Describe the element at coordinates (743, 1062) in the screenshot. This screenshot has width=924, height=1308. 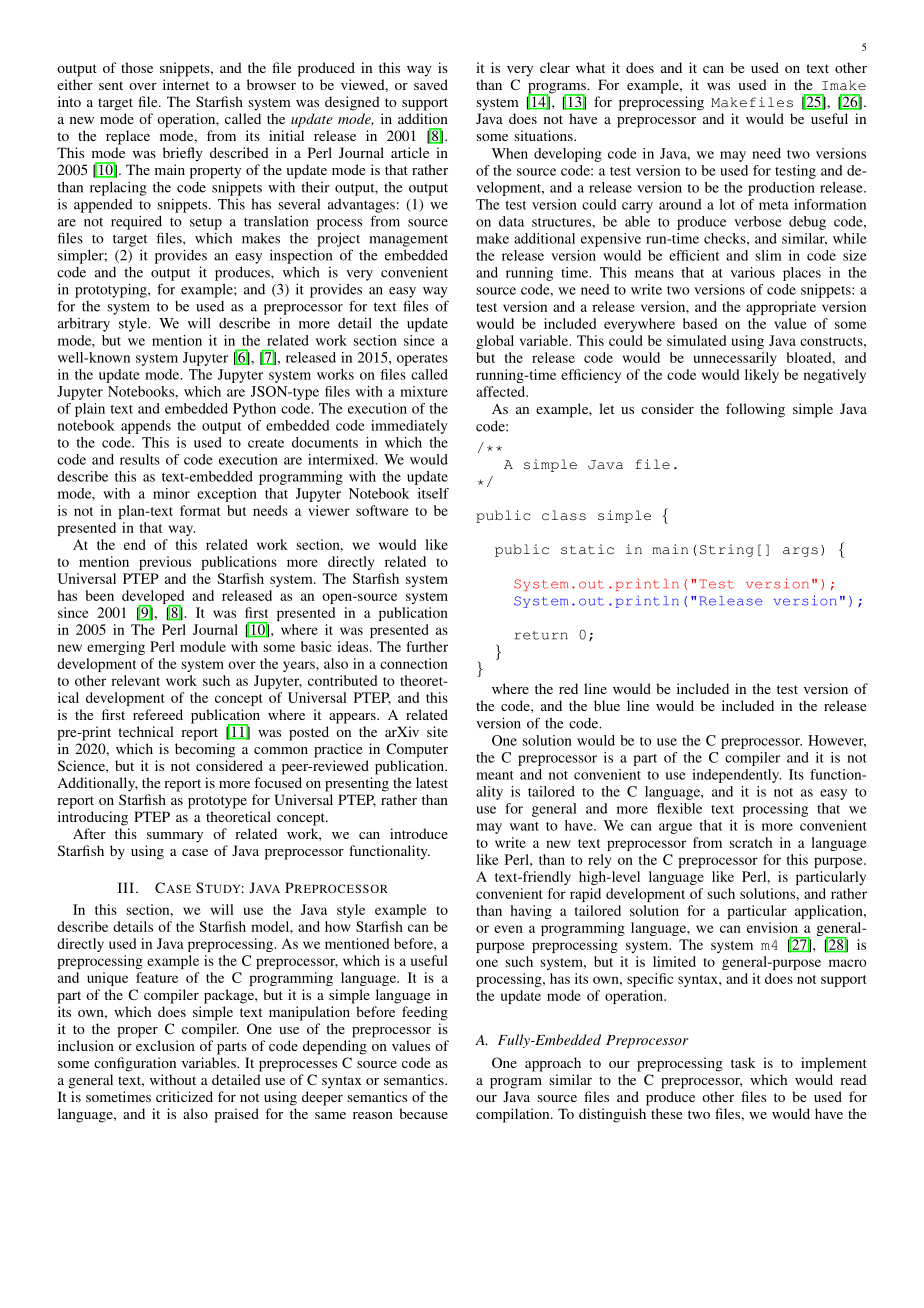
I see `task` at that location.
